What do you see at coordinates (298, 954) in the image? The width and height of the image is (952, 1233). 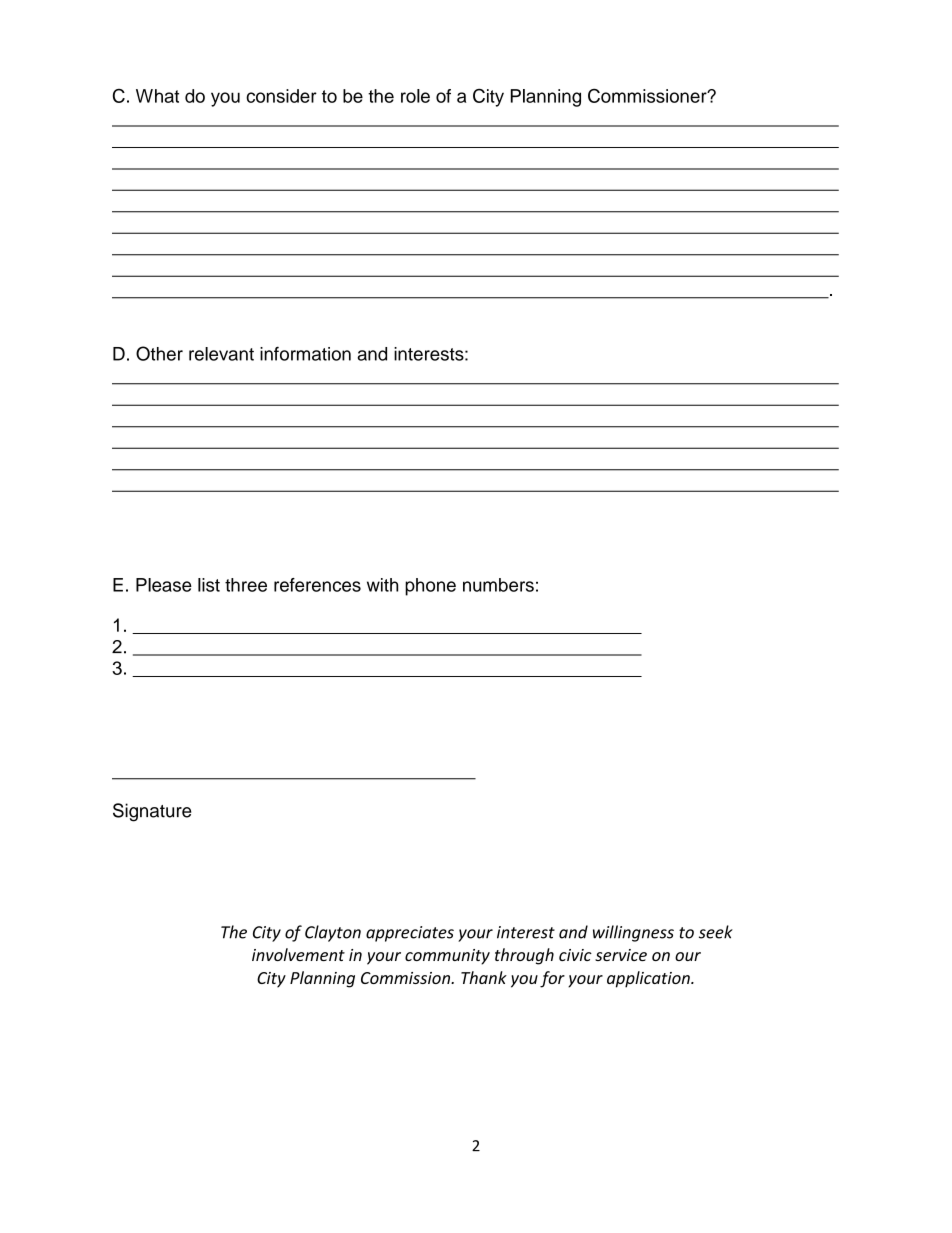 I see `involvement` at bounding box center [298, 954].
